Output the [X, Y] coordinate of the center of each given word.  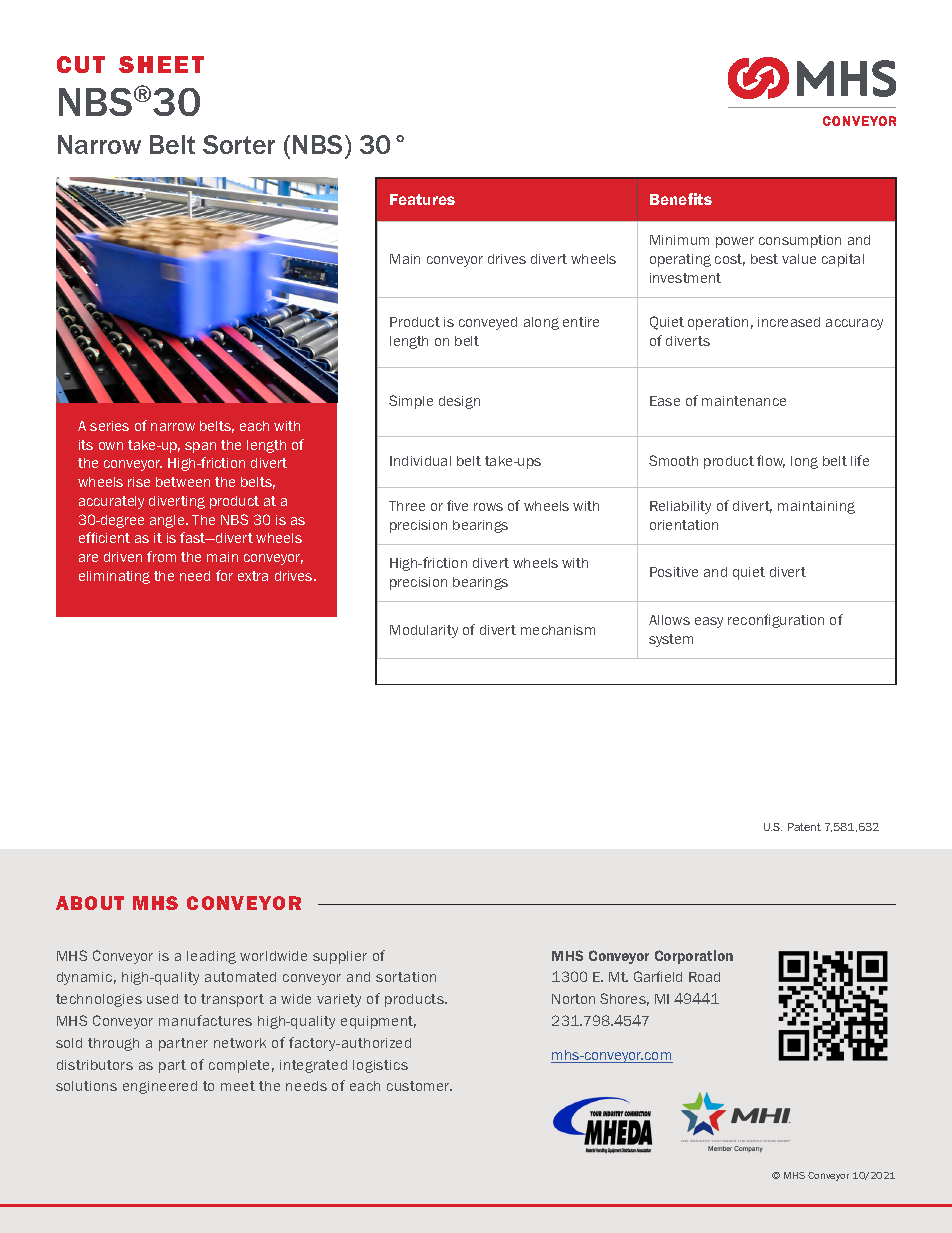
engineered [160, 1087]
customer [419, 1086]
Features [422, 199]
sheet [161, 64]
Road [704, 977]
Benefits [681, 199]
